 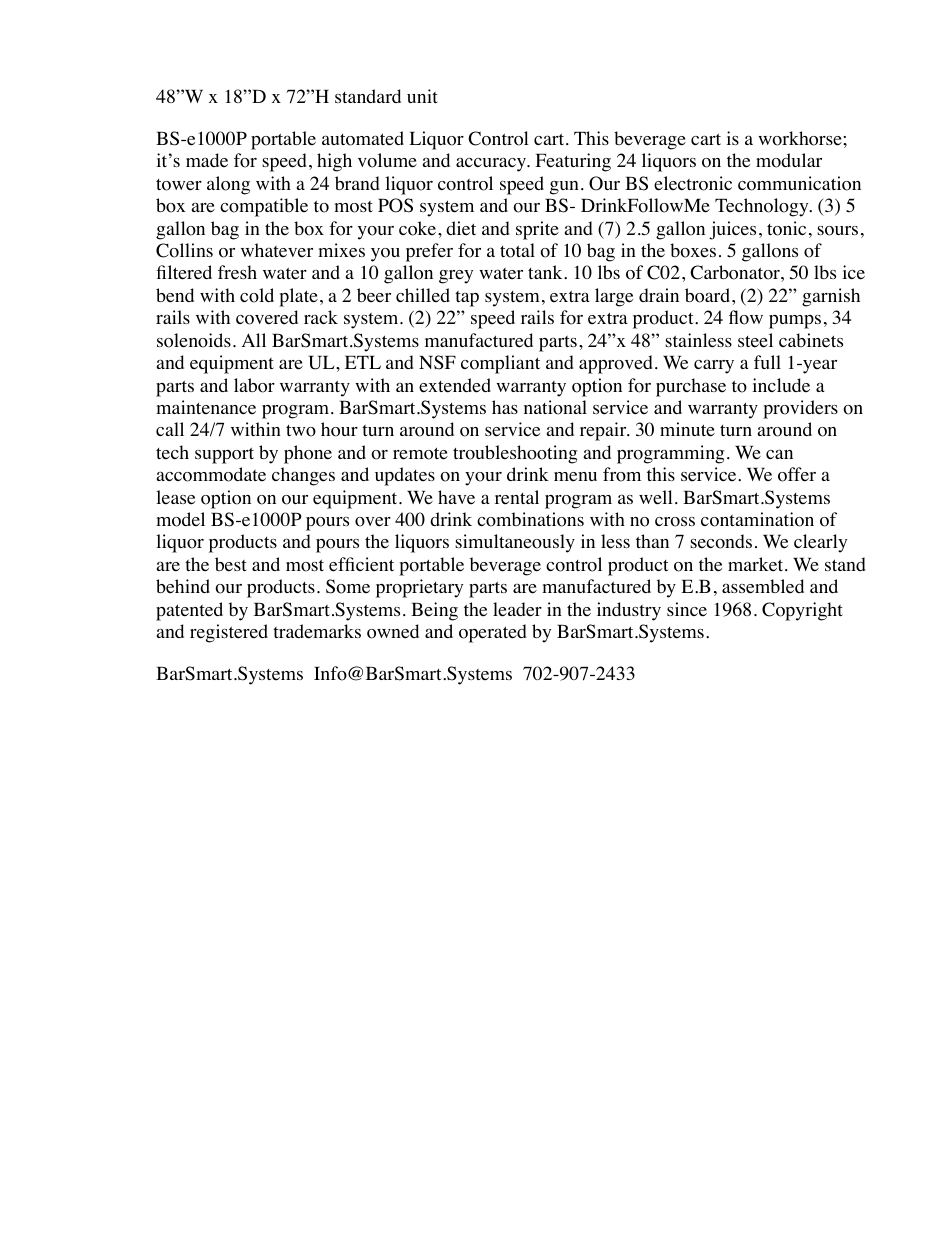 What do you see at coordinates (555, 407) in the document?
I see `national` at bounding box center [555, 407].
